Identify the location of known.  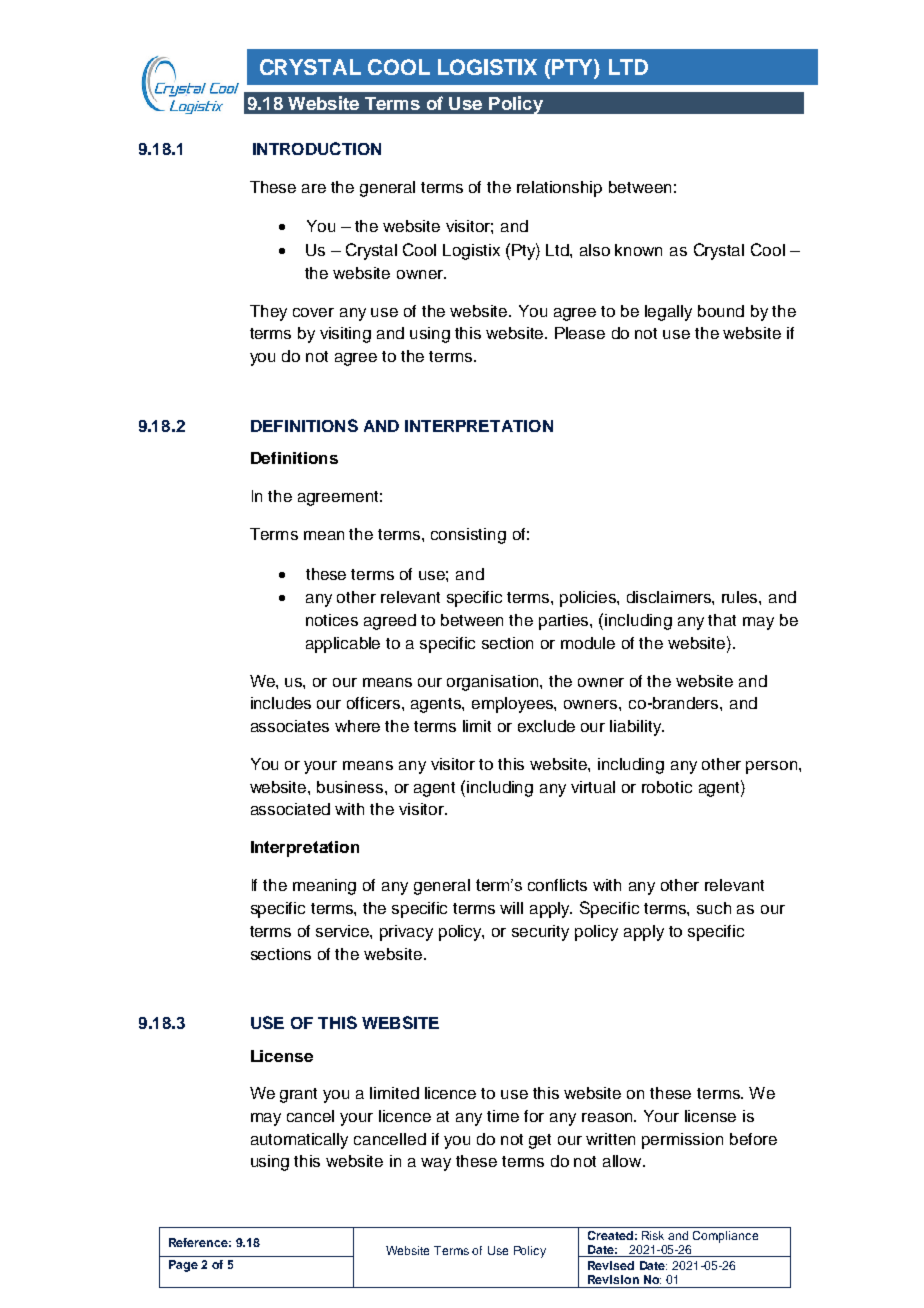
(638, 250).
